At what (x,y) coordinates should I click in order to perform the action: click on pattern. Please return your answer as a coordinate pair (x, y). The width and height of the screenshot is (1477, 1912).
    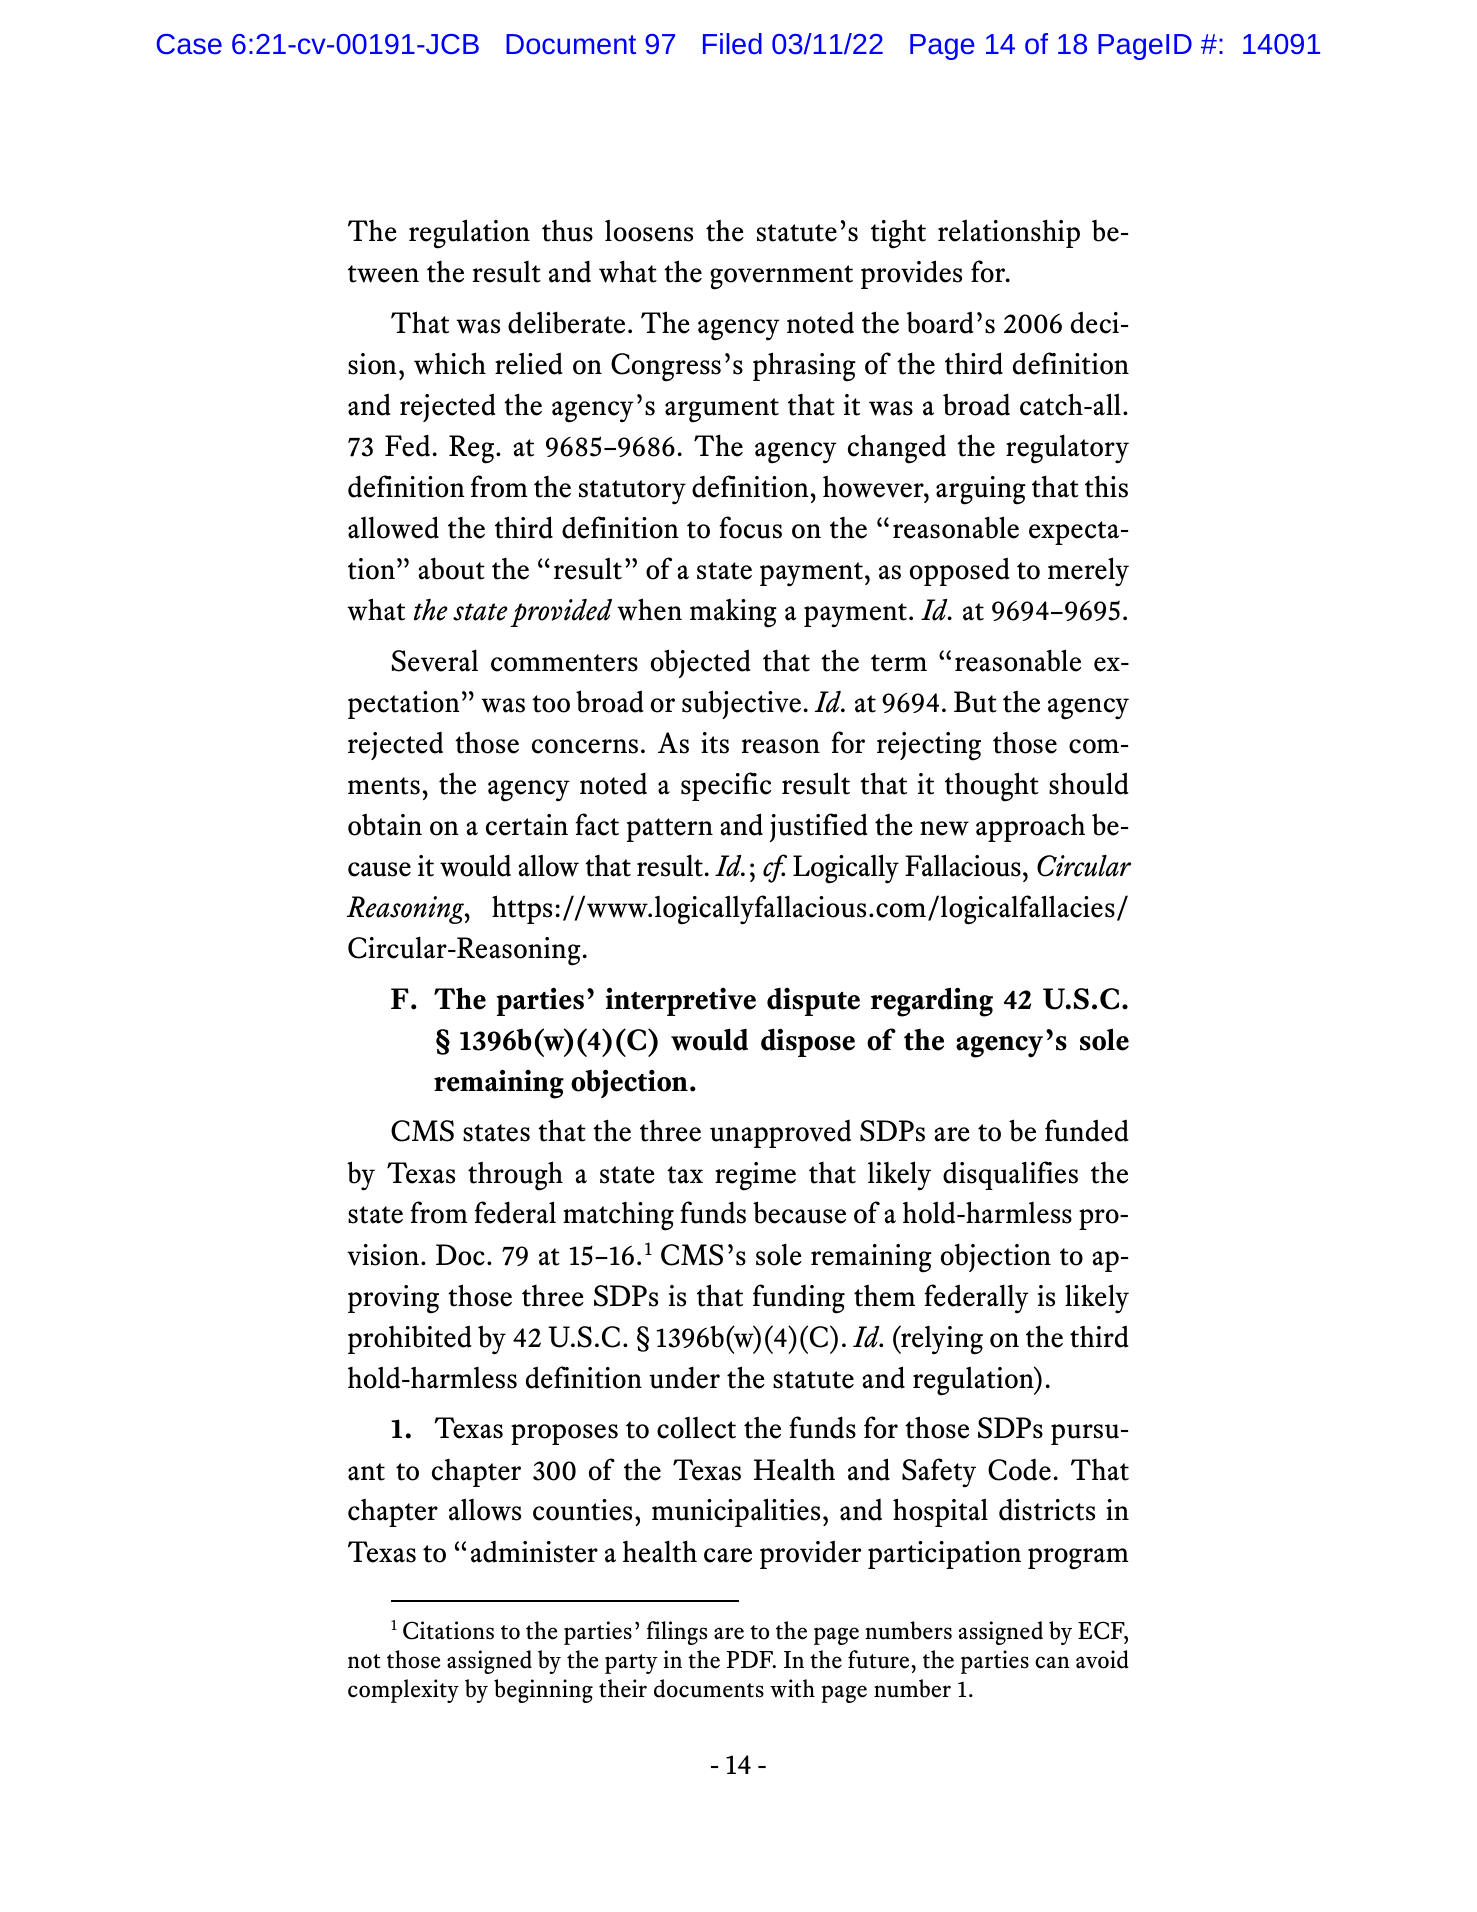
    Looking at the image, I should click on (670, 830).
